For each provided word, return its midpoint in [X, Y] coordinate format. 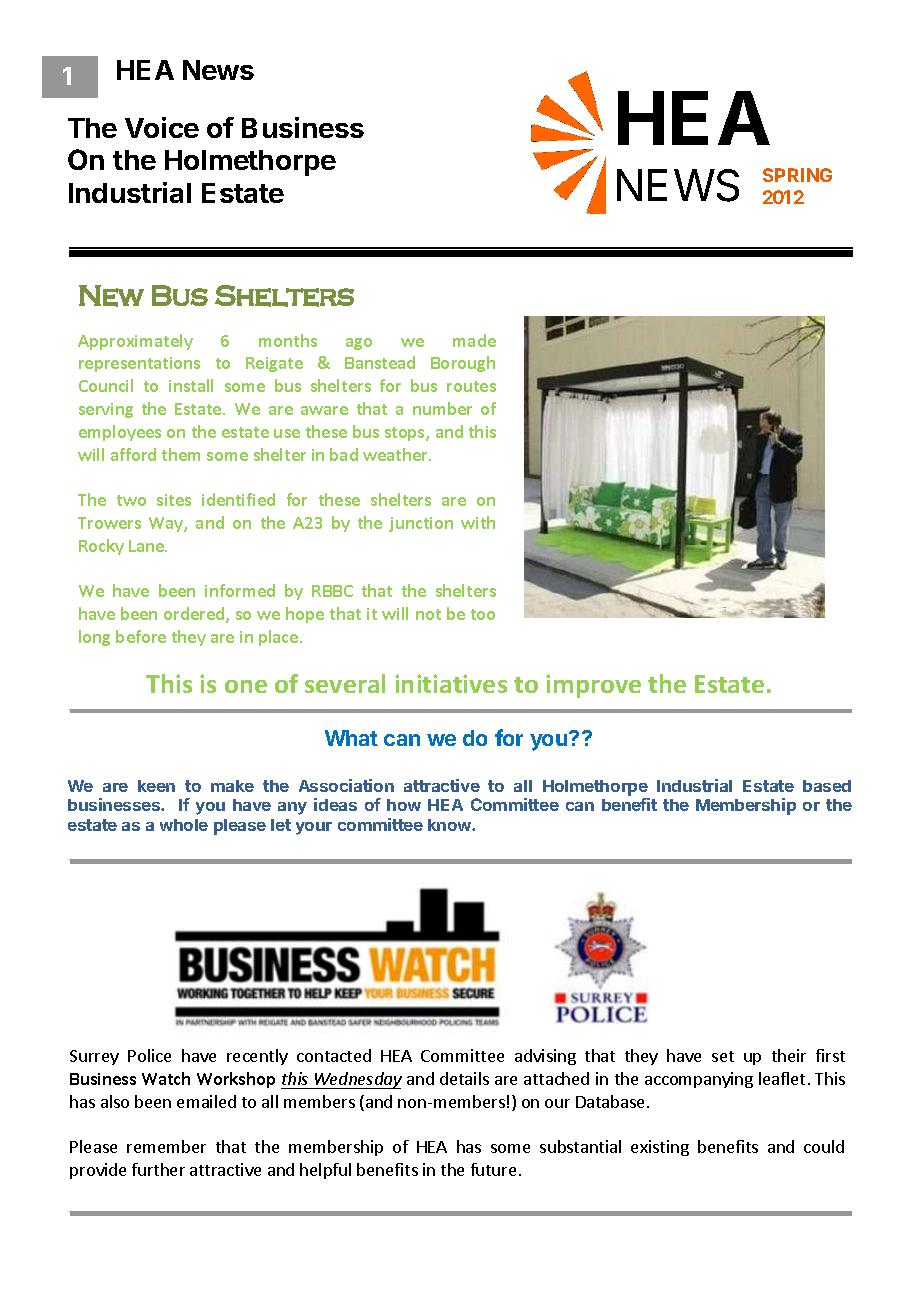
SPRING [797, 175]
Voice [162, 127]
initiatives [451, 683]
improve [593, 686]
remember [166, 1146]
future [493, 1169]
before [141, 636]
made [474, 340]
